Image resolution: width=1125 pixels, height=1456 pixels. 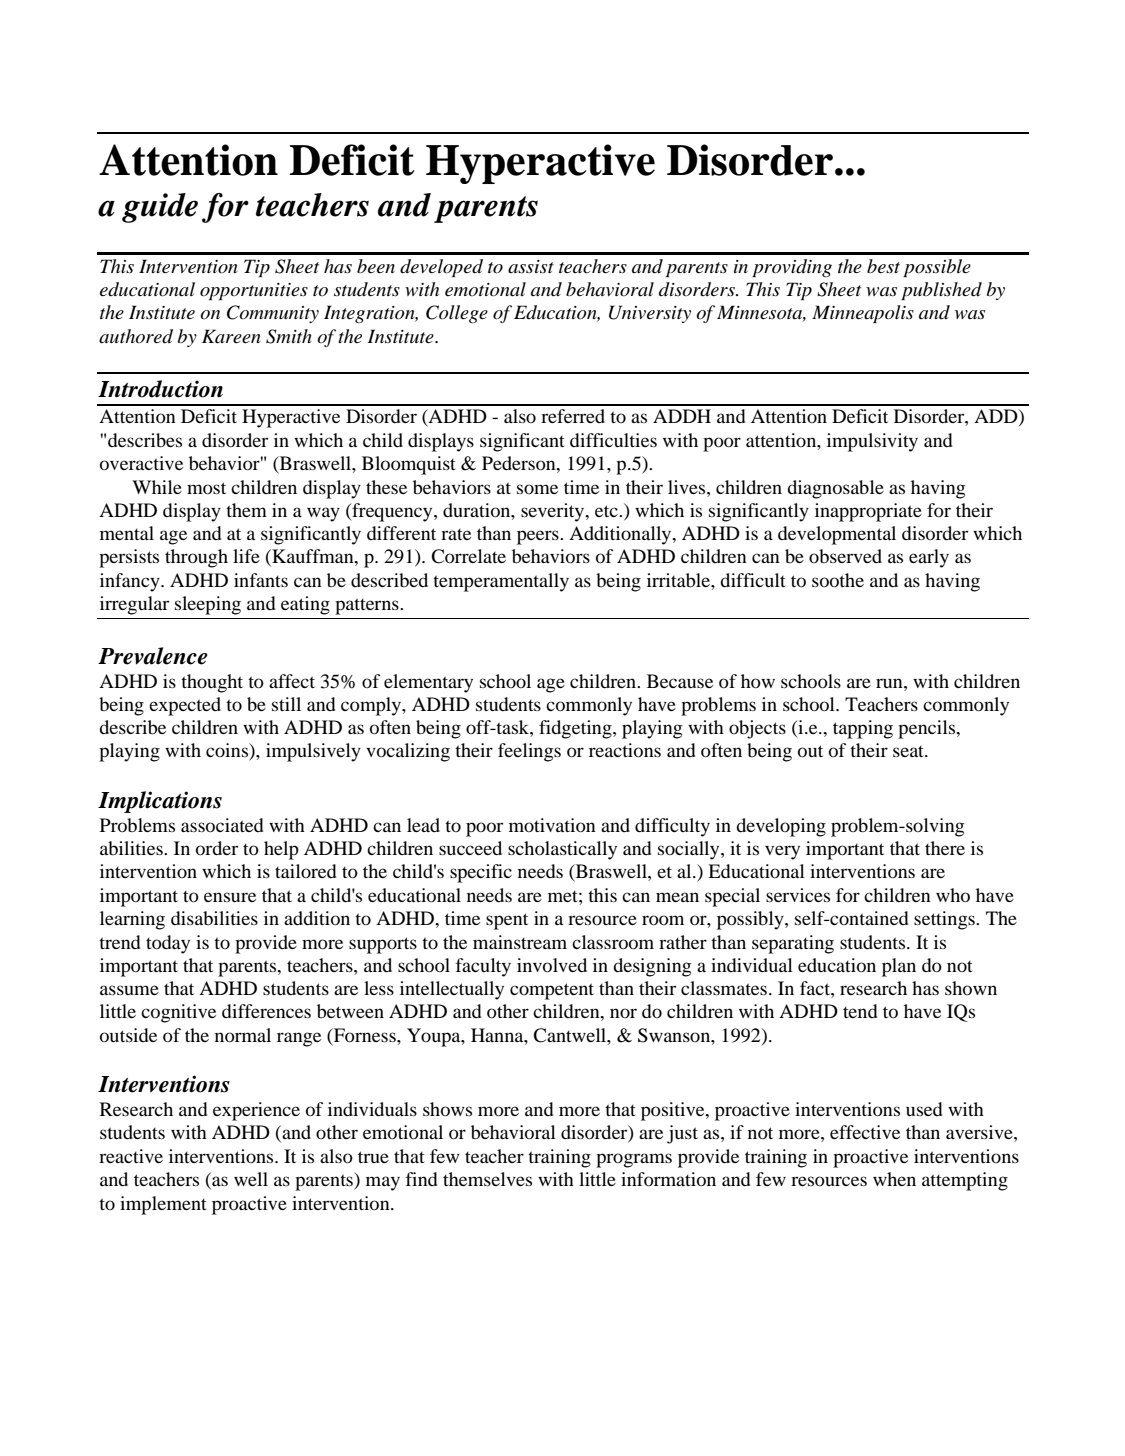 I want to click on Introduction, so click(x=160, y=389).
